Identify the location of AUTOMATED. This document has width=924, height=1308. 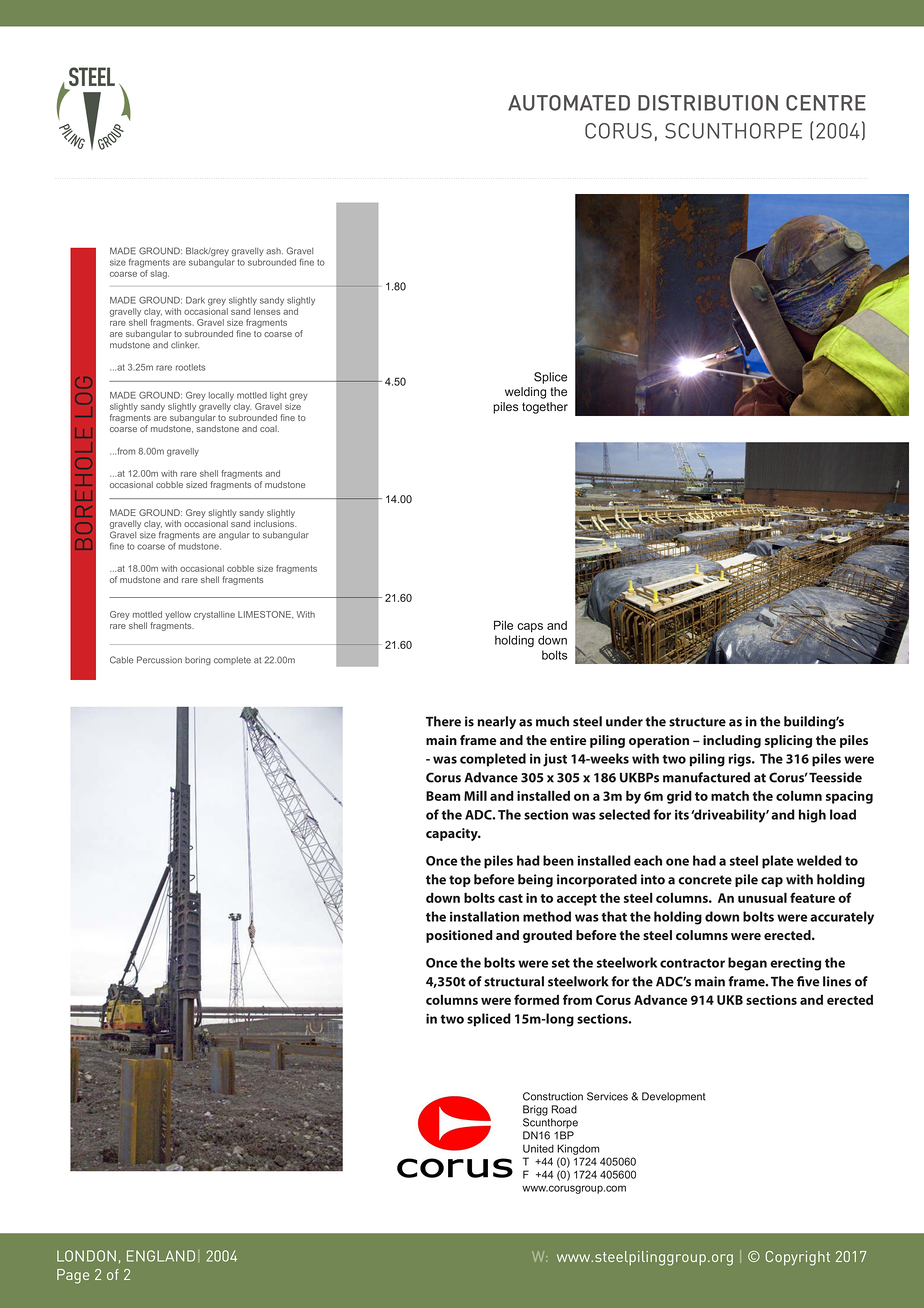
(569, 103).
